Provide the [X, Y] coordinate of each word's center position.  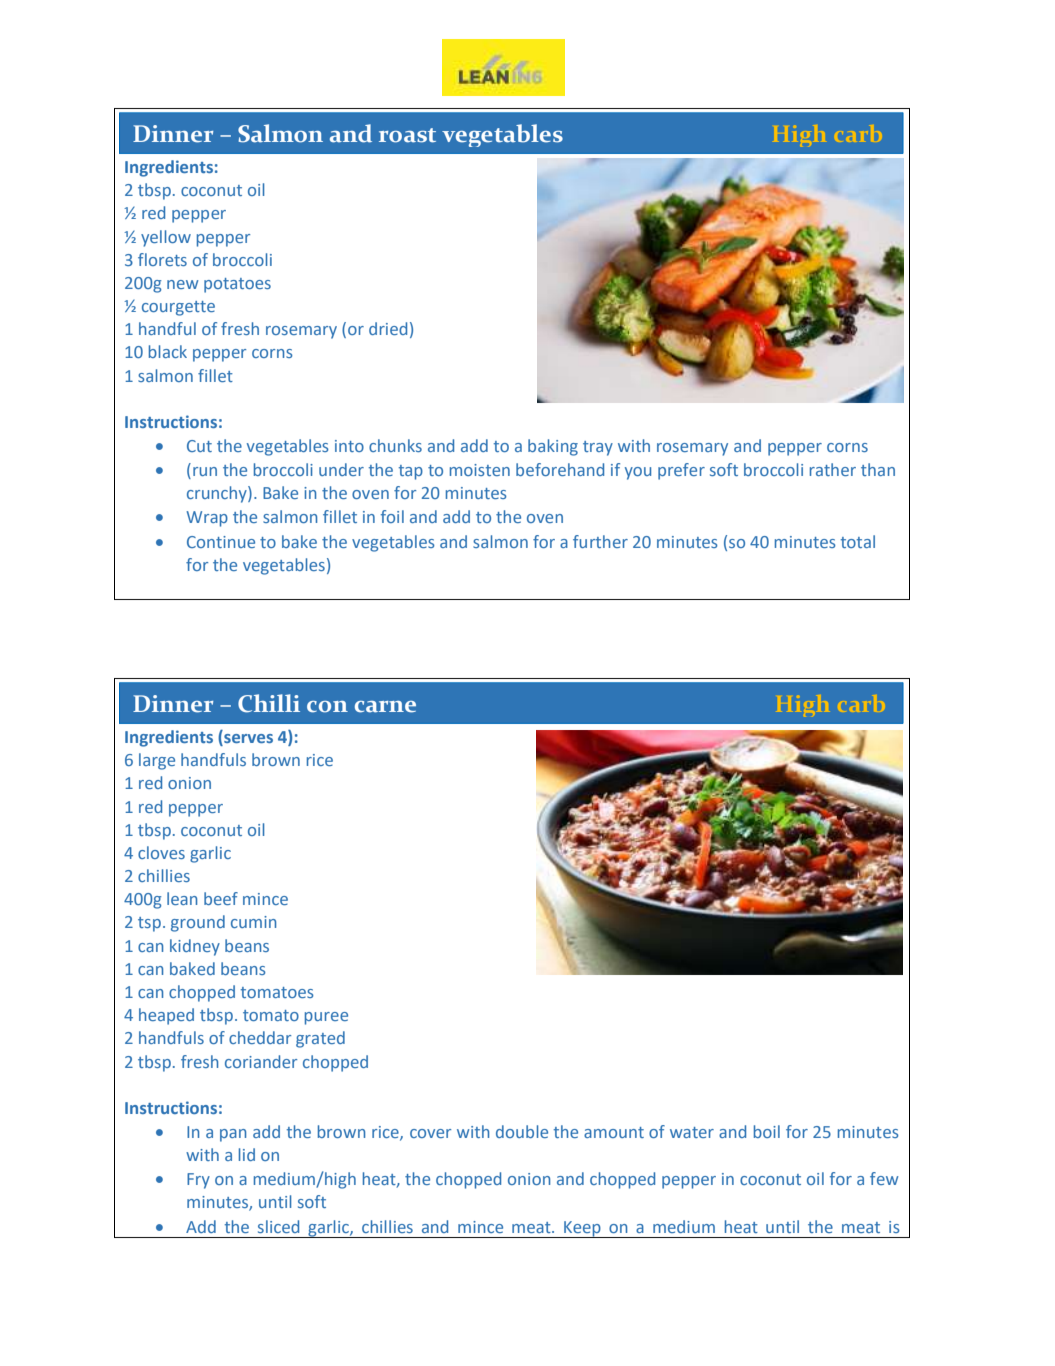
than [878, 469]
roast [407, 135]
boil [767, 1131]
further [600, 541]
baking [553, 447]
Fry [198, 1181]
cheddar [260, 1037]
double [522, 1131]
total [858, 541]
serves [247, 740]
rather [833, 469]
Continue [221, 542]
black [168, 351]
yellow [166, 238]
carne [385, 707]
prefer [681, 471]
